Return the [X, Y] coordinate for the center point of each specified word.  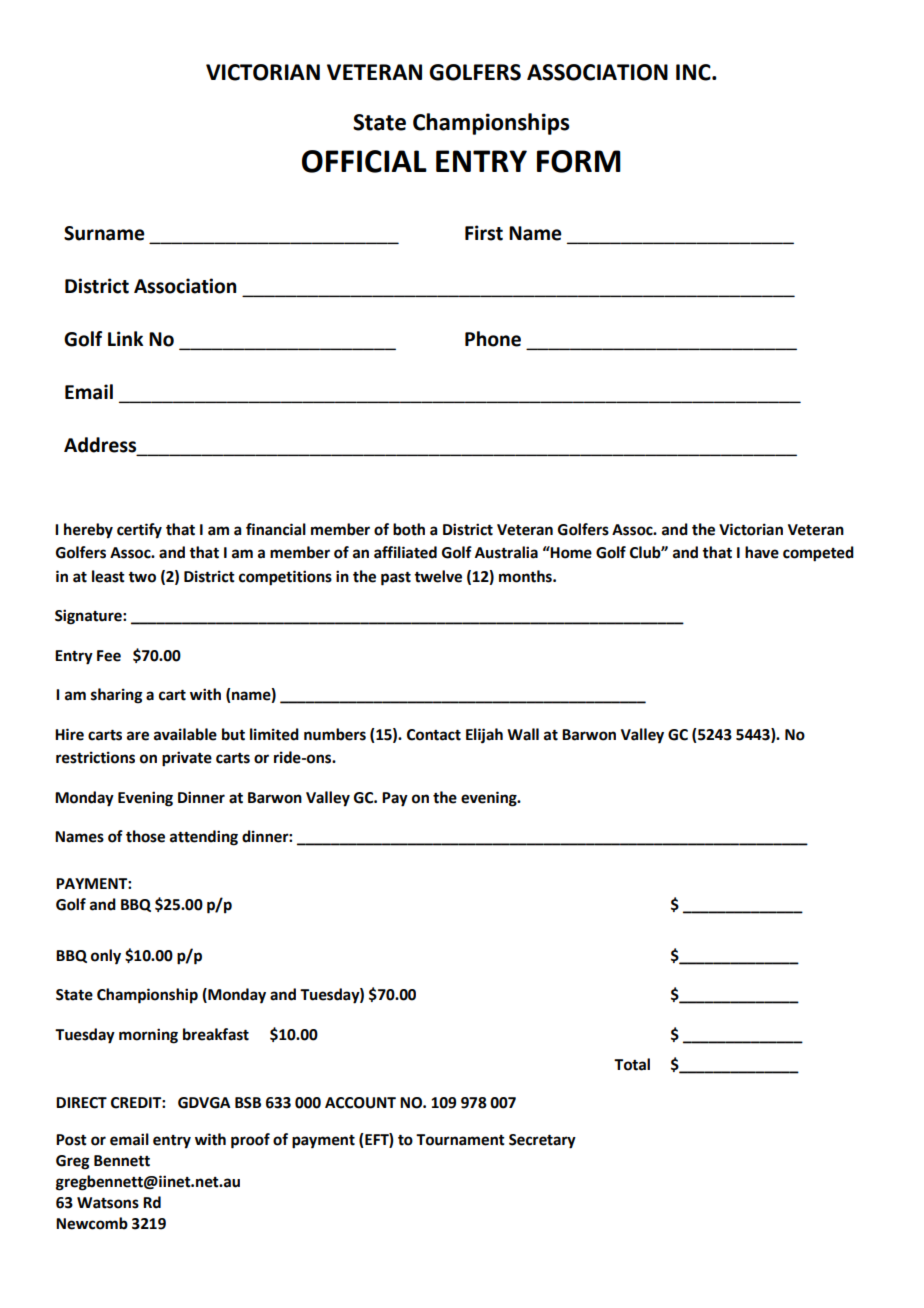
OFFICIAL [364, 161]
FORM [579, 161]
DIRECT [81, 1103]
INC [694, 72]
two [142, 577]
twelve [438, 576]
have [762, 552]
